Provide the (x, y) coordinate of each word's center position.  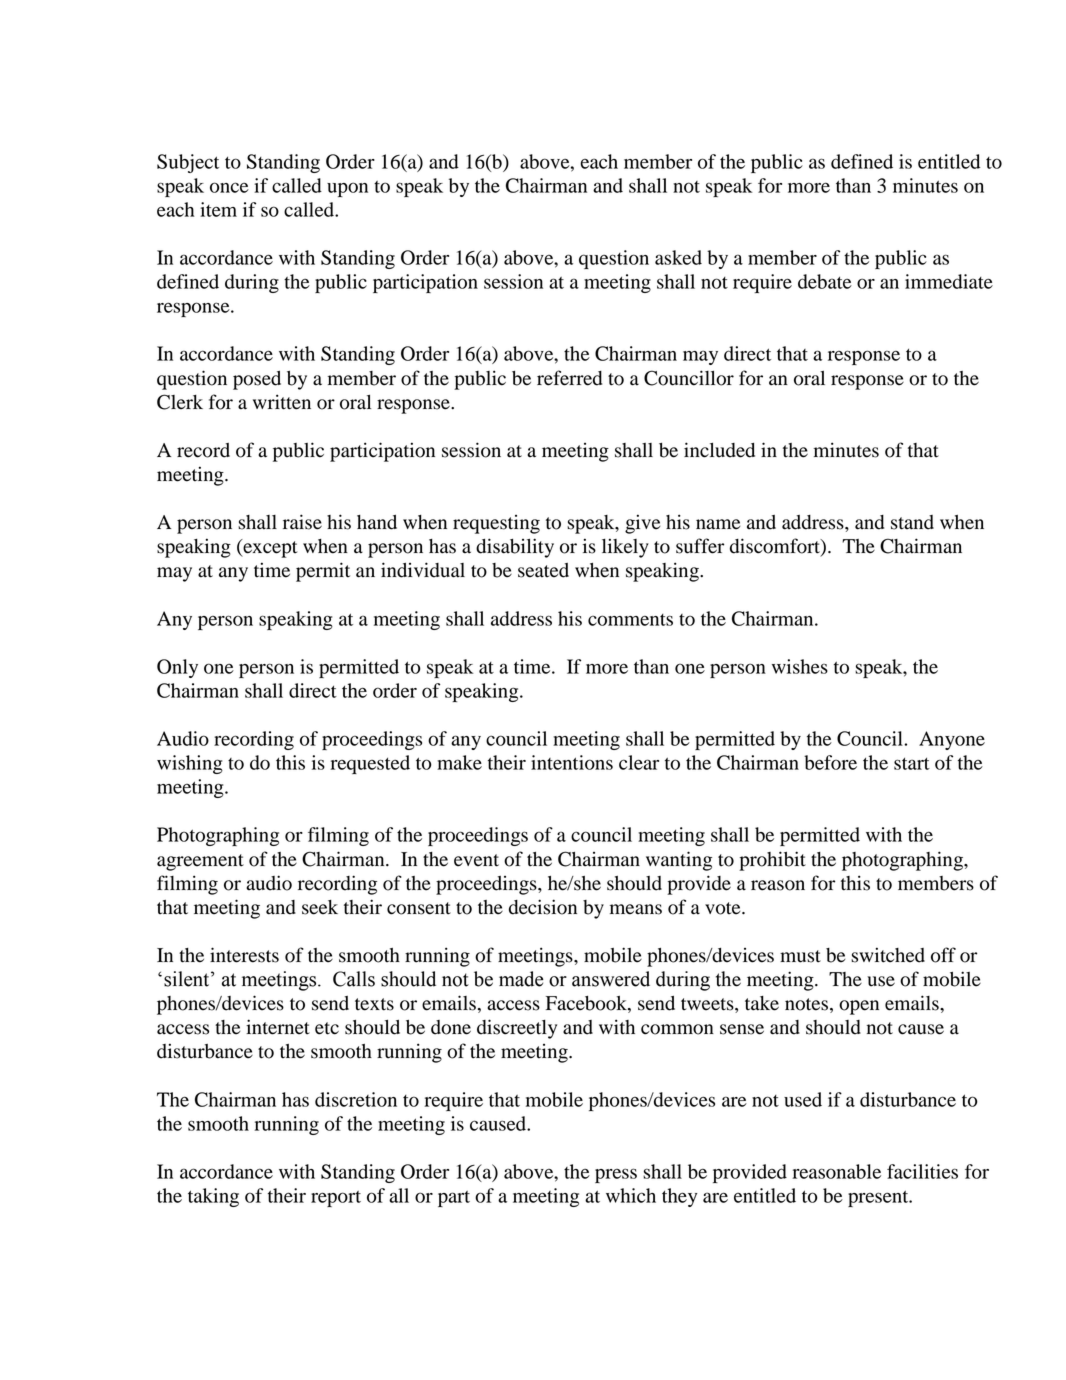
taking (213, 1197)
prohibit (772, 861)
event (476, 860)
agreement (200, 862)
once (229, 187)
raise (302, 522)
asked (678, 257)
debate (825, 281)
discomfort (776, 547)
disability (515, 548)
